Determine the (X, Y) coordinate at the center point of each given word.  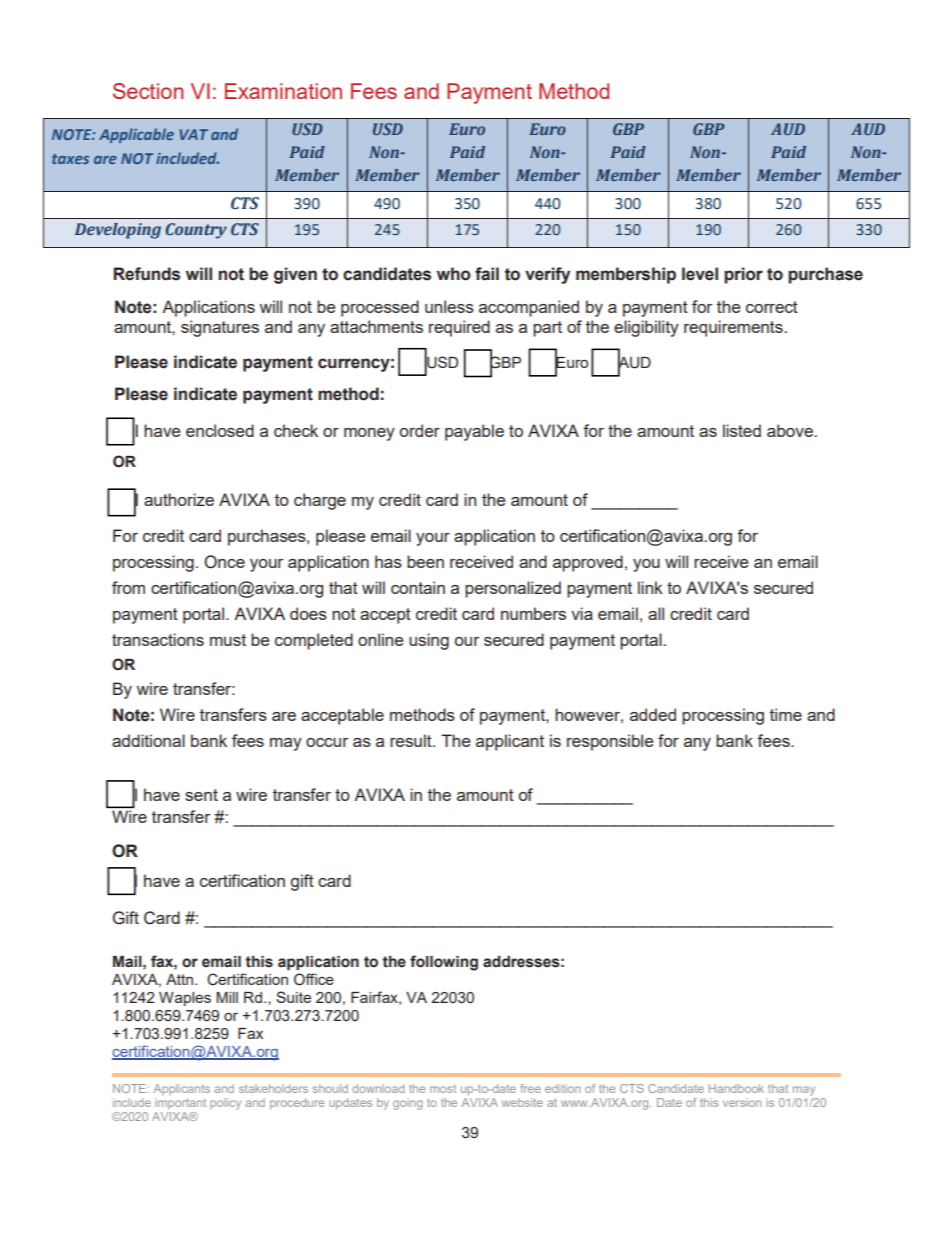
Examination (283, 91)
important (180, 1103)
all (656, 613)
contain (418, 587)
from (128, 587)
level (700, 274)
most (443, 1089)
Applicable (136, 135)
